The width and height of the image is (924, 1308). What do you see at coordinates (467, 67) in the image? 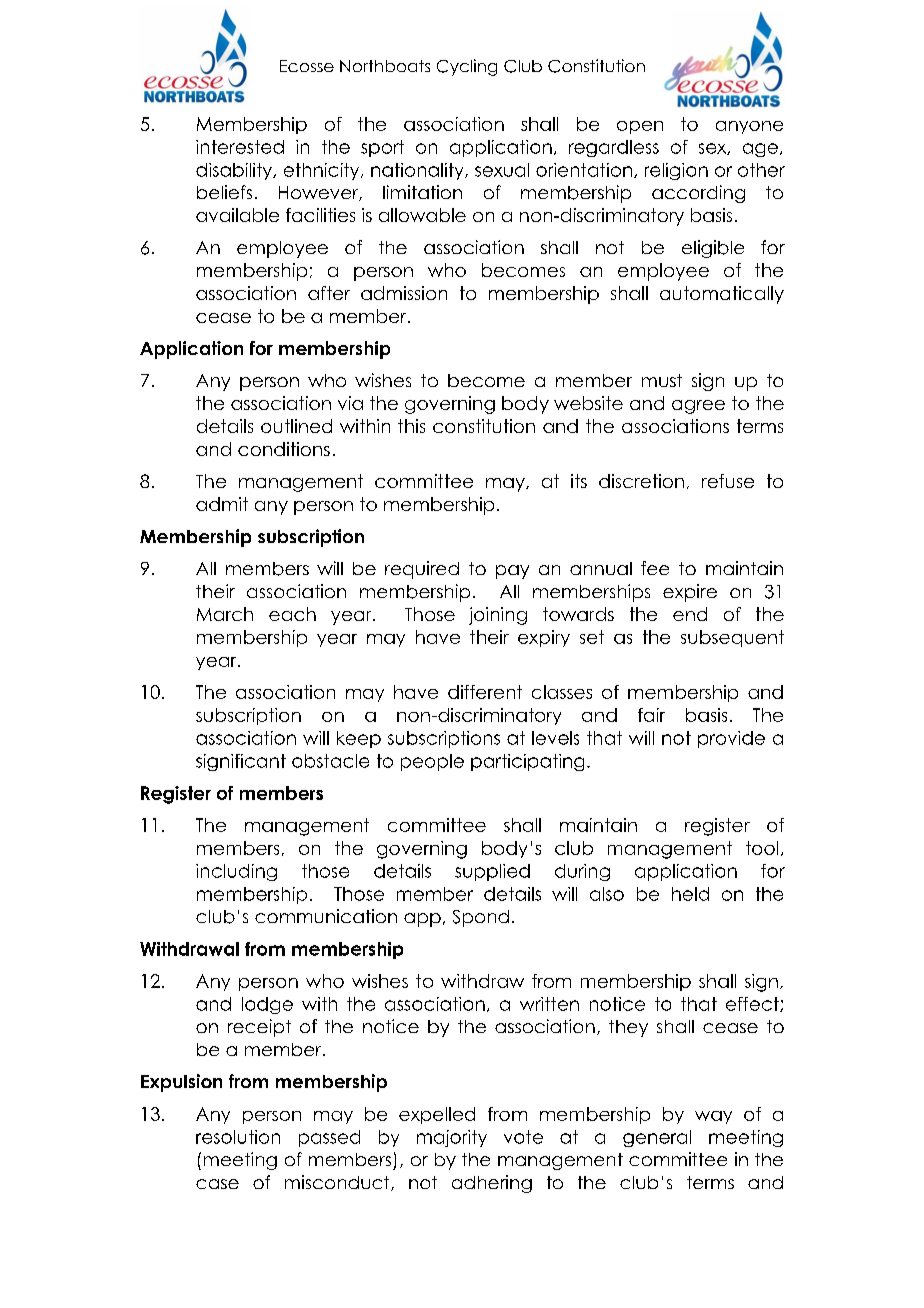
I see `Cycling` at bounding box center [467, 67].
